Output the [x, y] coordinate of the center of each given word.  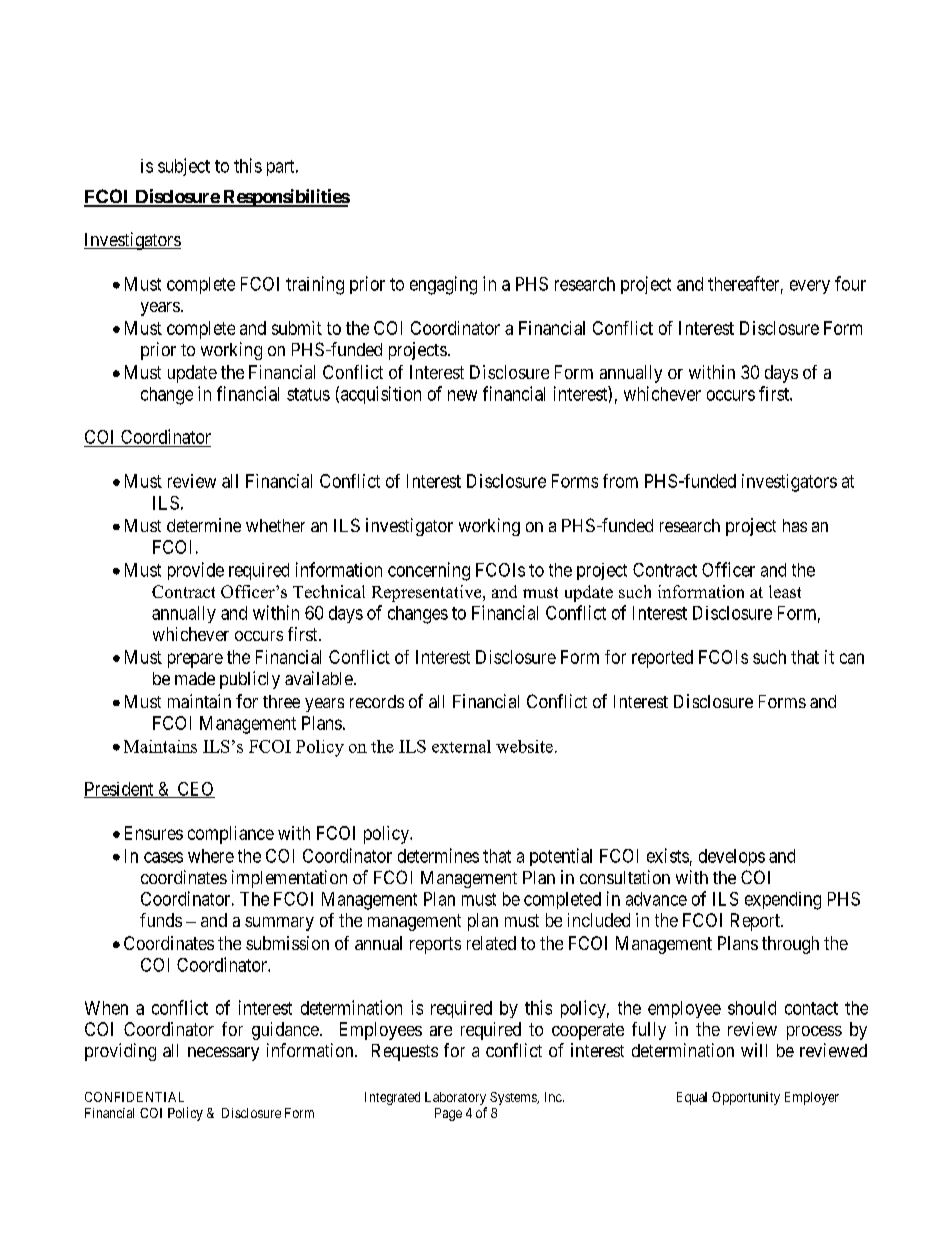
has [795, 525]
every [810, 287]
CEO [195, 790]
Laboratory [456, 1100]
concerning [429, 571]
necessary [223, 1054]
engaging [443, 285]
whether [275, 525]
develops [732, 857]
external [461, 746]
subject [184, 167]
